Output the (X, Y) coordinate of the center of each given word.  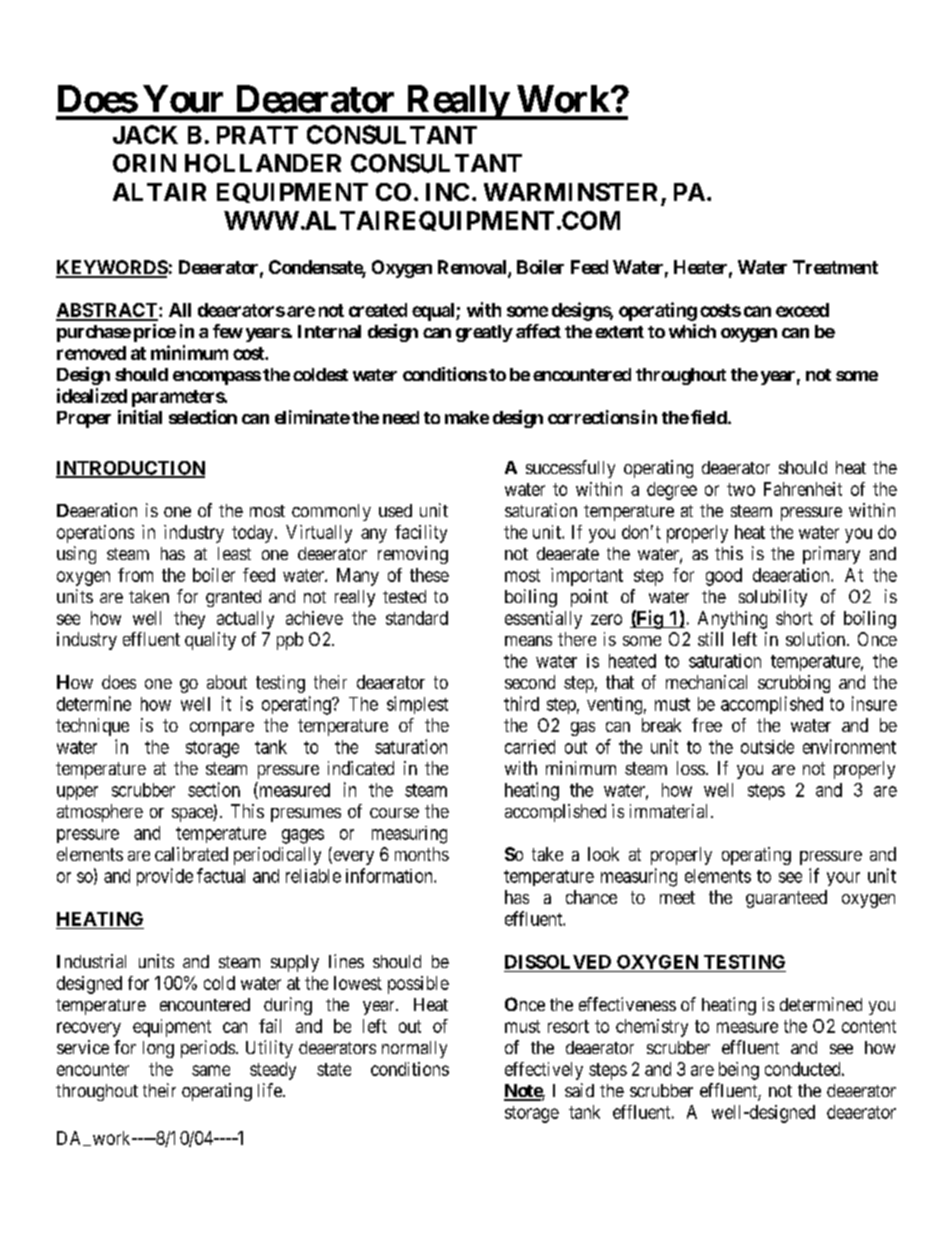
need (401, 417)
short (794, 618)
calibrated (191, 854)
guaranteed (786, 899)
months (422, 854)
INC (447, 192)
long (158, 1049)
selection (203, 417)
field (709, 417)
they (189, 620)
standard (417, 618)
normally (414, 1049)
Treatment (835, 267)
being (739, 1071)
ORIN (144, 163)
